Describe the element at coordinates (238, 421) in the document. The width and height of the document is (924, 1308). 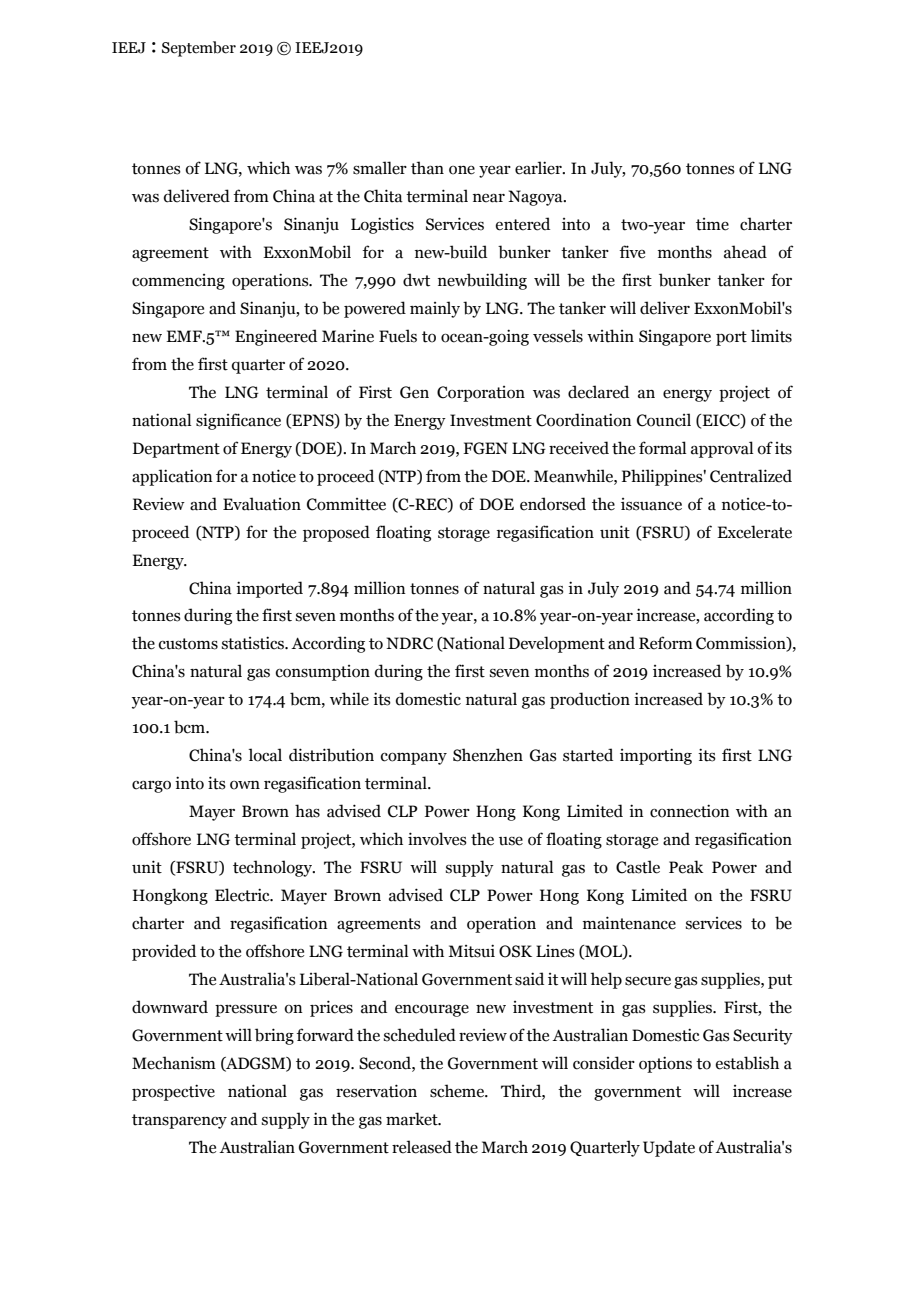
I see `significance` at that location.
